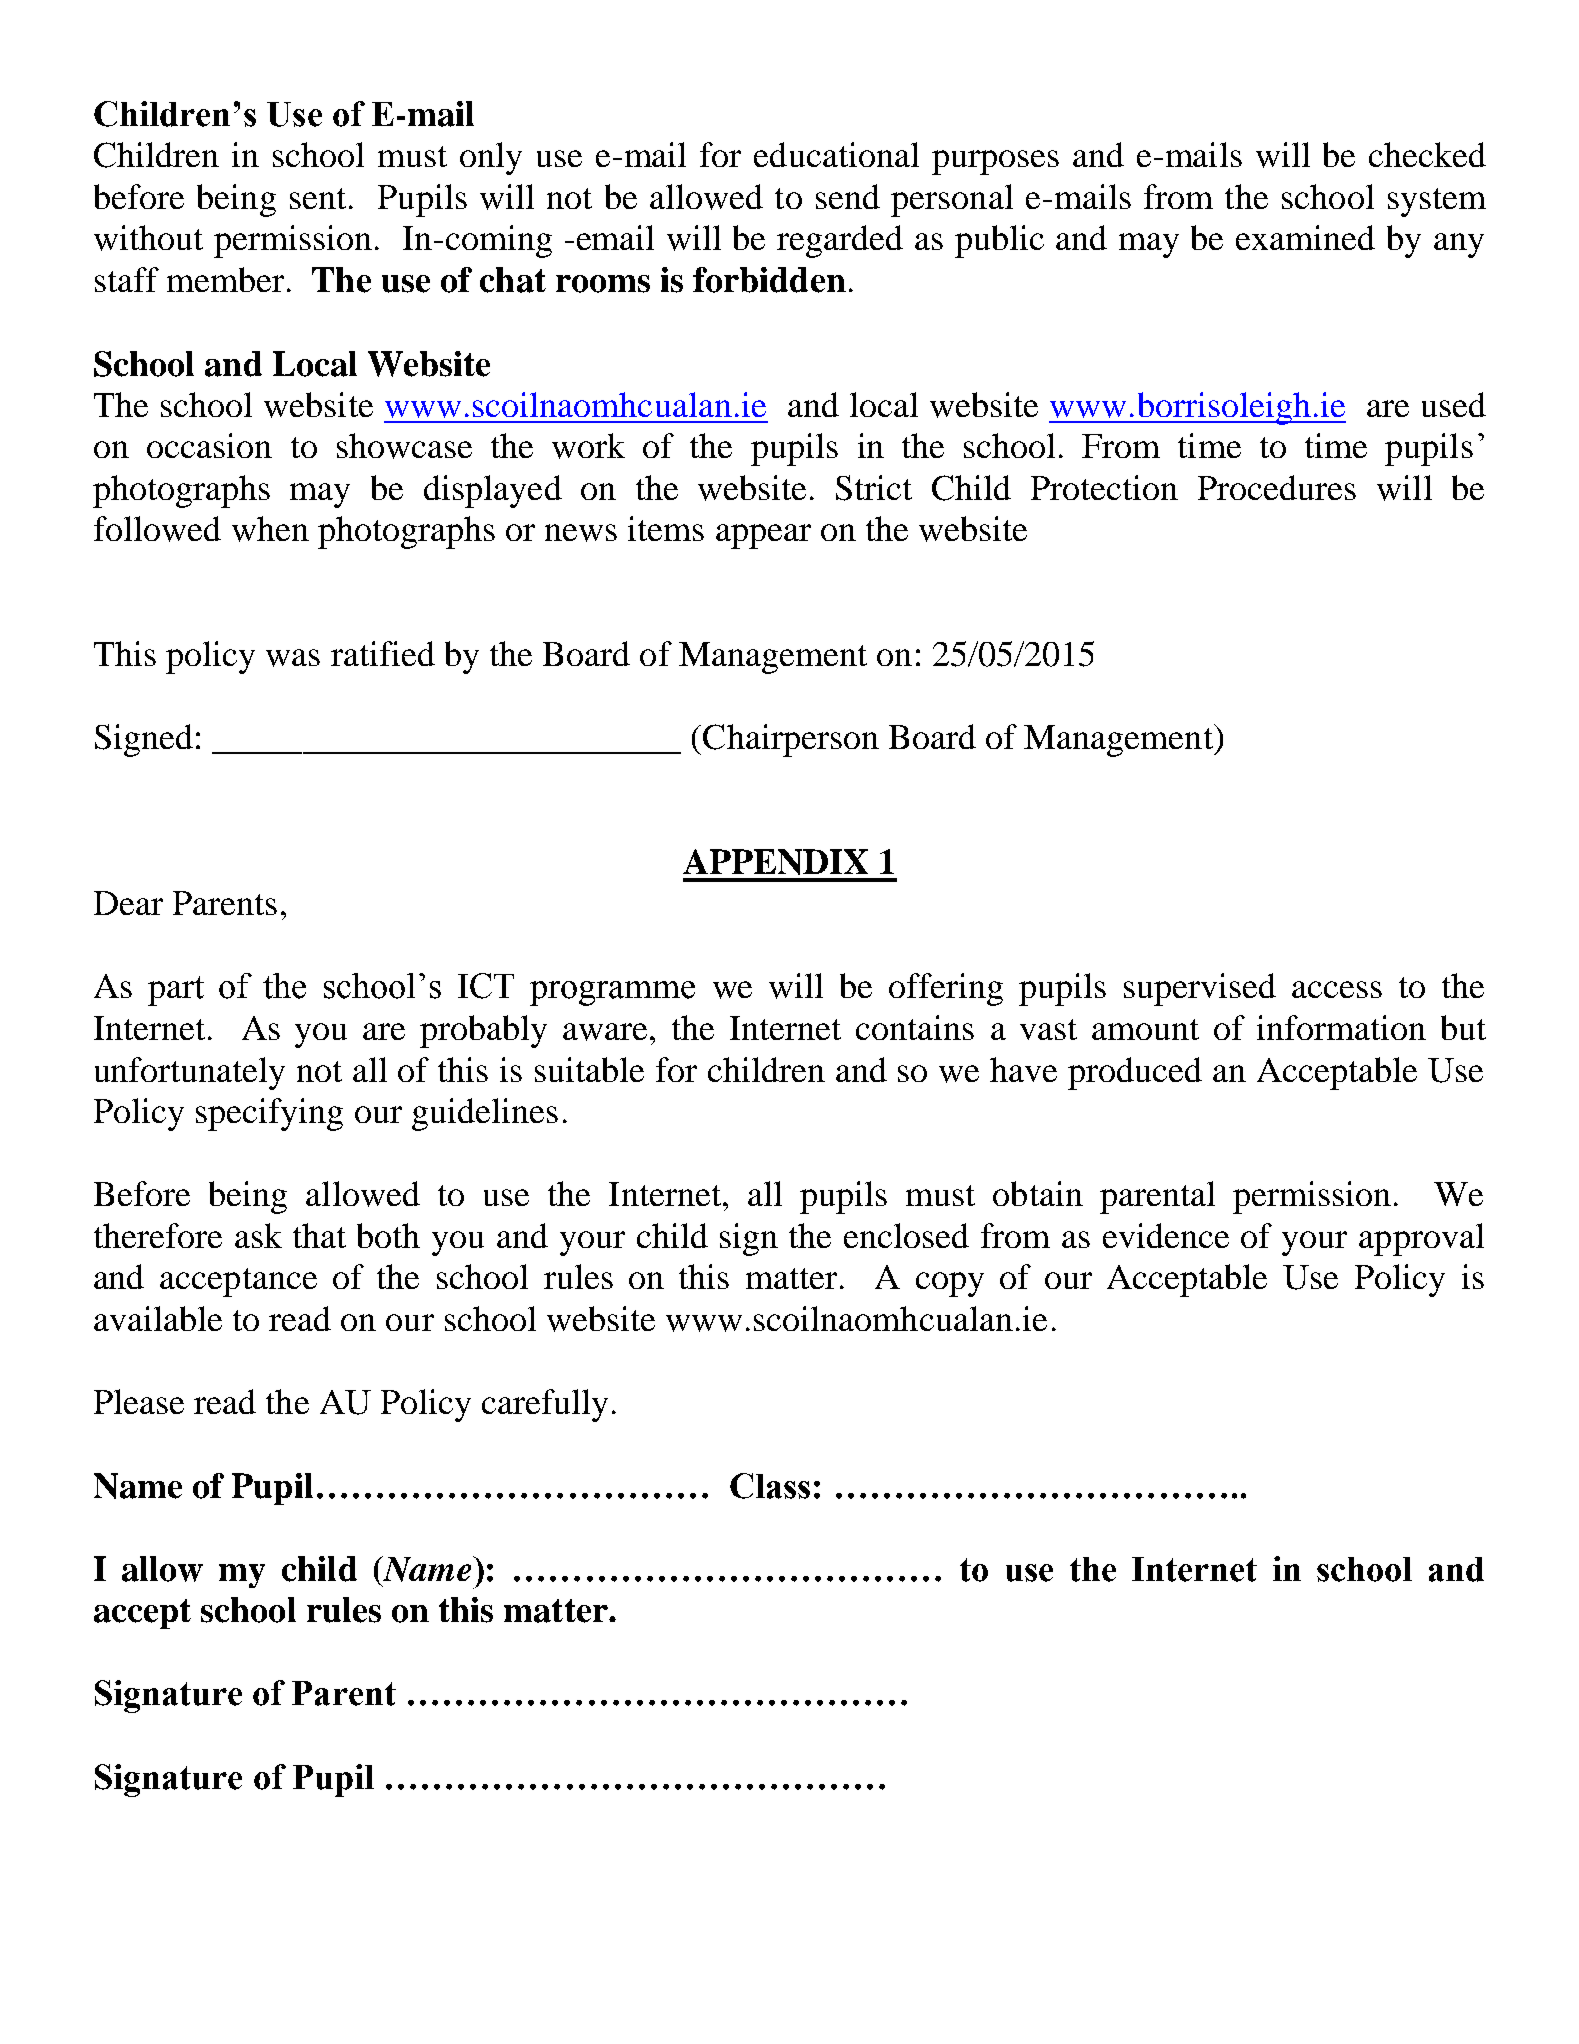 This image has width=1579, height=2044. Describe the element at coordinates (848, 196) in the image. I see `send` at that location.
